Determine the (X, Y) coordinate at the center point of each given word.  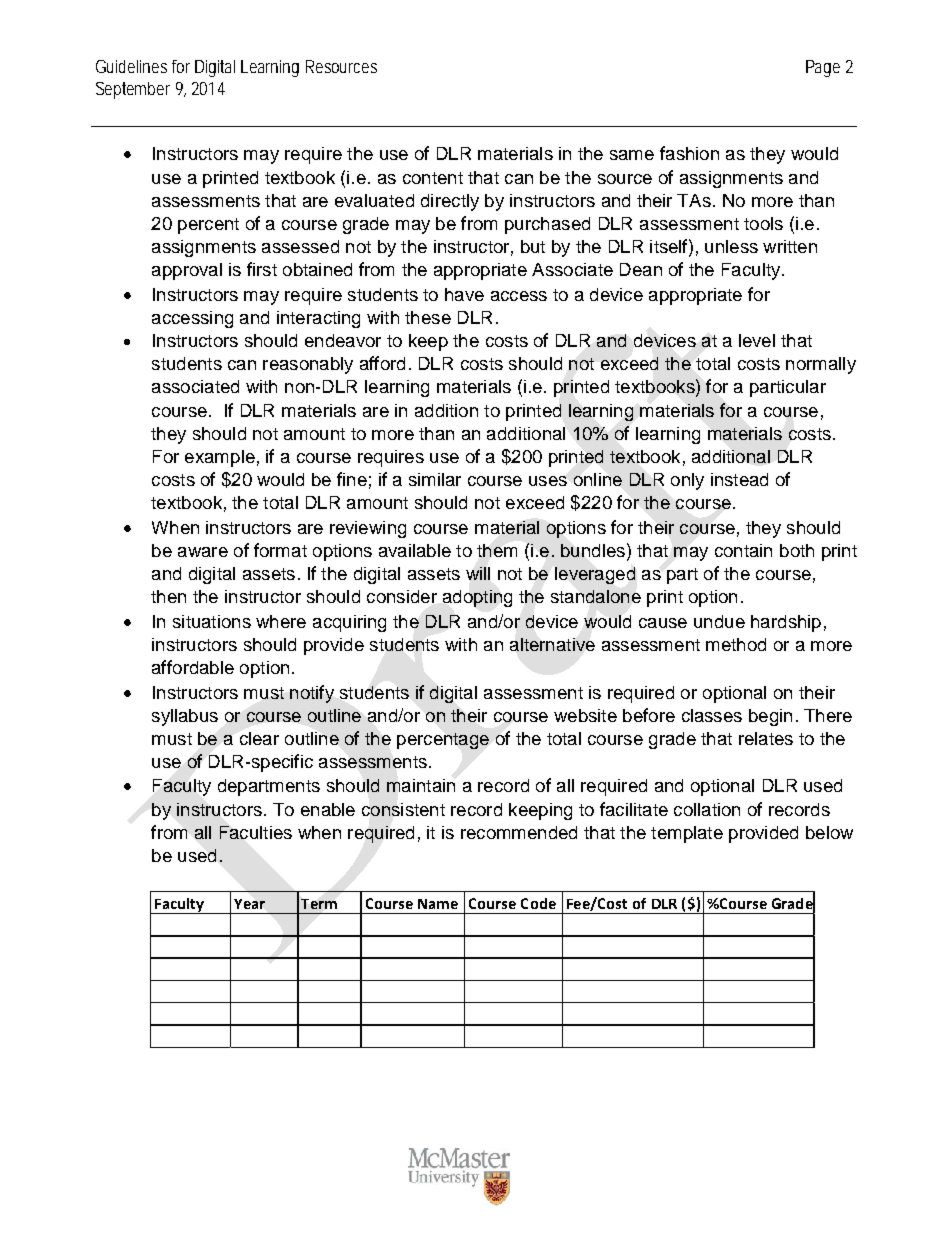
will (478, 573)
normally (821, 365)
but (533, 246)
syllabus (185, 717)
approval (187, 271)
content (433, 178)
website (585, 715)
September (133, 90)
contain (743, 550)
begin (770, 717)
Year (249, 904)
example (220, 458)
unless (731, 246)
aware (203, 552)
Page (823, 68)
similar (435, 479)
